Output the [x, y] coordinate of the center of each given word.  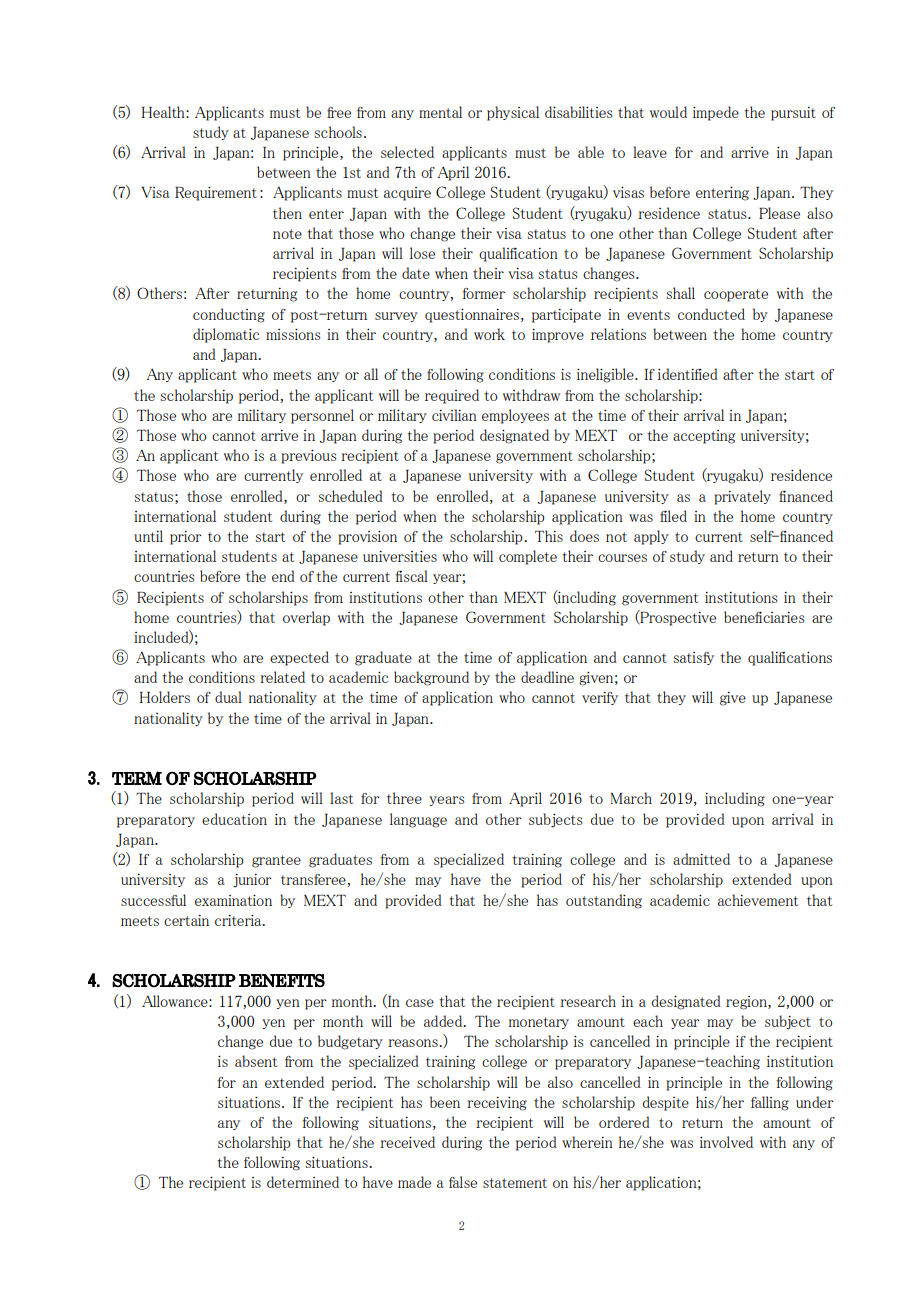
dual [228, 697]
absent [256, 1061]
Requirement [216, 194]
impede [716, 113]
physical [513, 113]
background [431, 678]
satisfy [693, 658]
